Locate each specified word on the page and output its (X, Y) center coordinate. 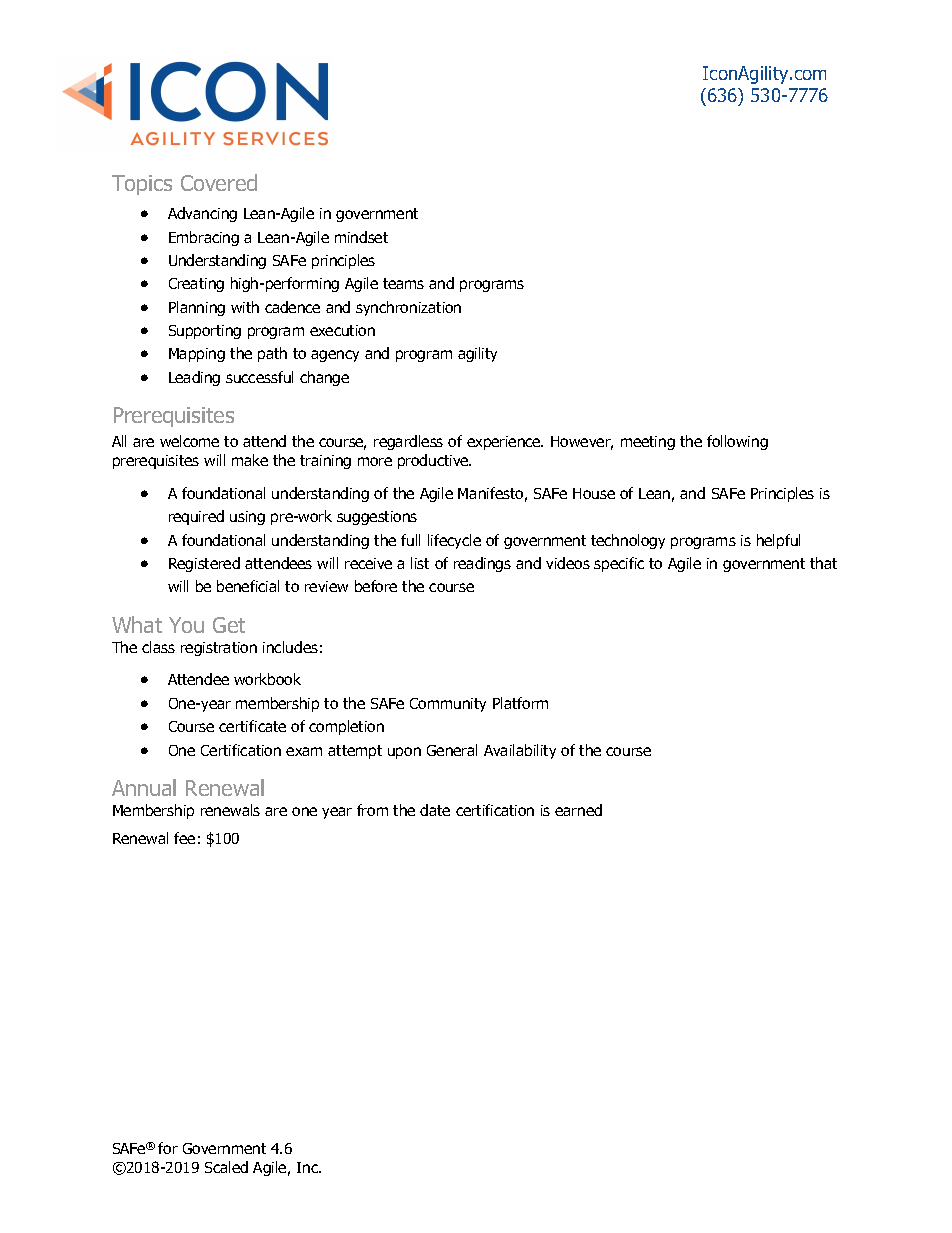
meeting (648, 443)
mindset (361, 237)
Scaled (226, 1167)
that (823, 563)
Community (448, 705)
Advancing (202, 214)
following (737, 442)
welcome (189, 441)
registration (219, 649)
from (372, 810)
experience (505, 443)
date (435, 810)
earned (578, 810)
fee (184, 838)
